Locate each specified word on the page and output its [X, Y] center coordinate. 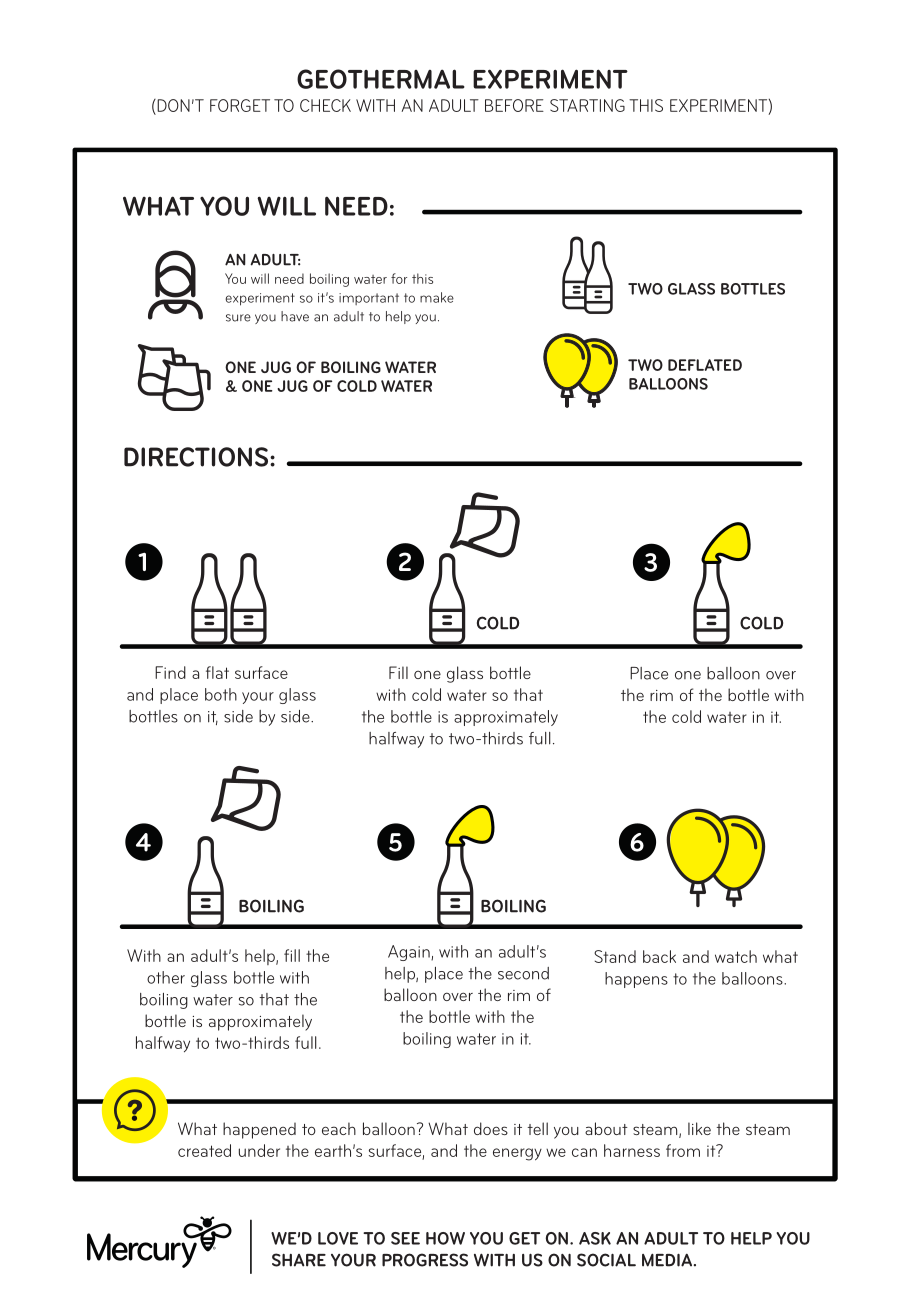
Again [410, 953]
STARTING [587, 105]
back [659, 956]
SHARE [299, 1260]
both [221, 694]
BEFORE [514, 105]
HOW [445, 1238]
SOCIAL [606, 1260]
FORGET [240, 105]
